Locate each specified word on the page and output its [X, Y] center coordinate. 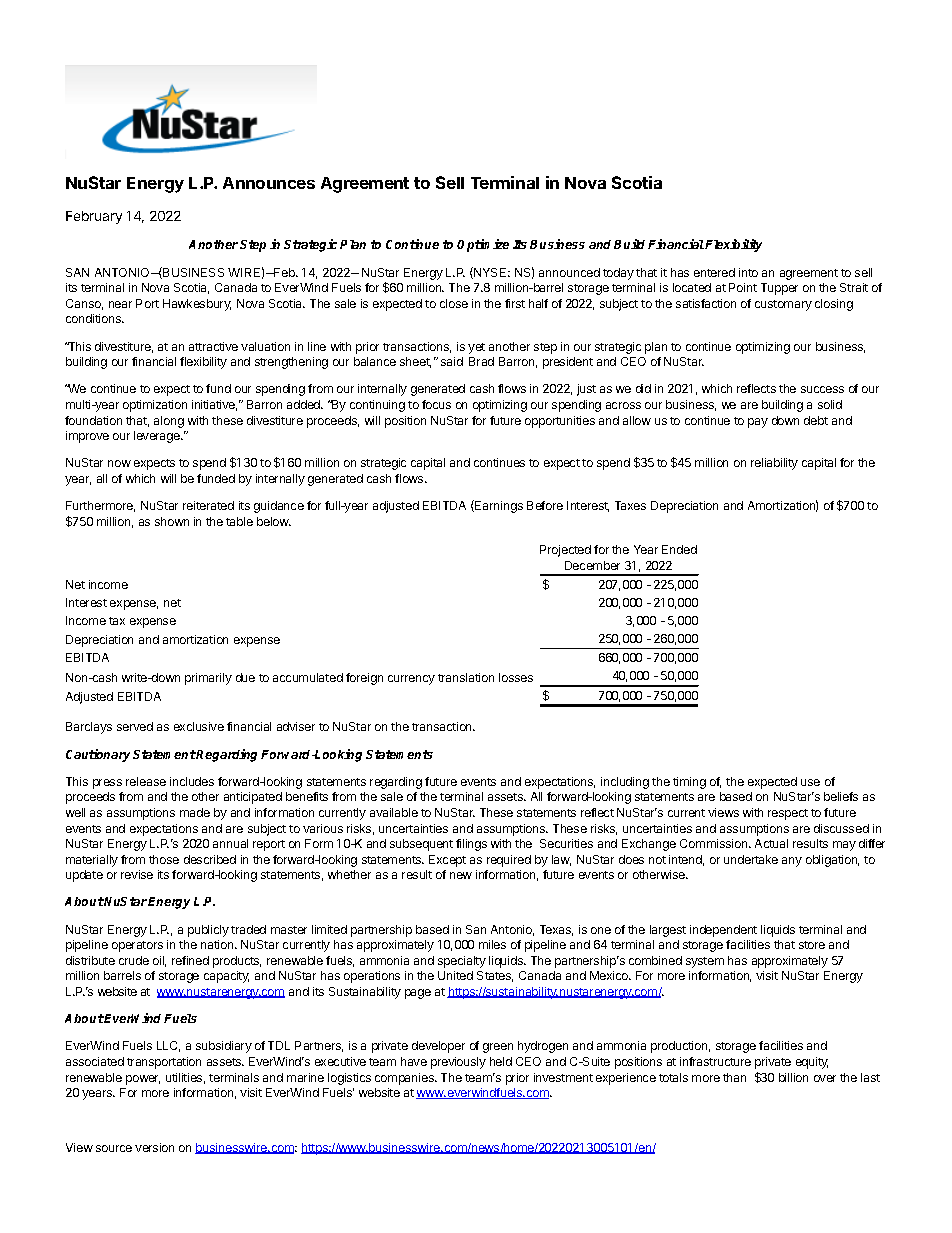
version [154, 1147]
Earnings [498, 506]
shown [172, 521]
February [94, 217]
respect [788, 814]
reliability [774, 464]
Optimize [483, 245]
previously [458, 1063]
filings [471, 845]
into [748, 272]
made [195, 812]
